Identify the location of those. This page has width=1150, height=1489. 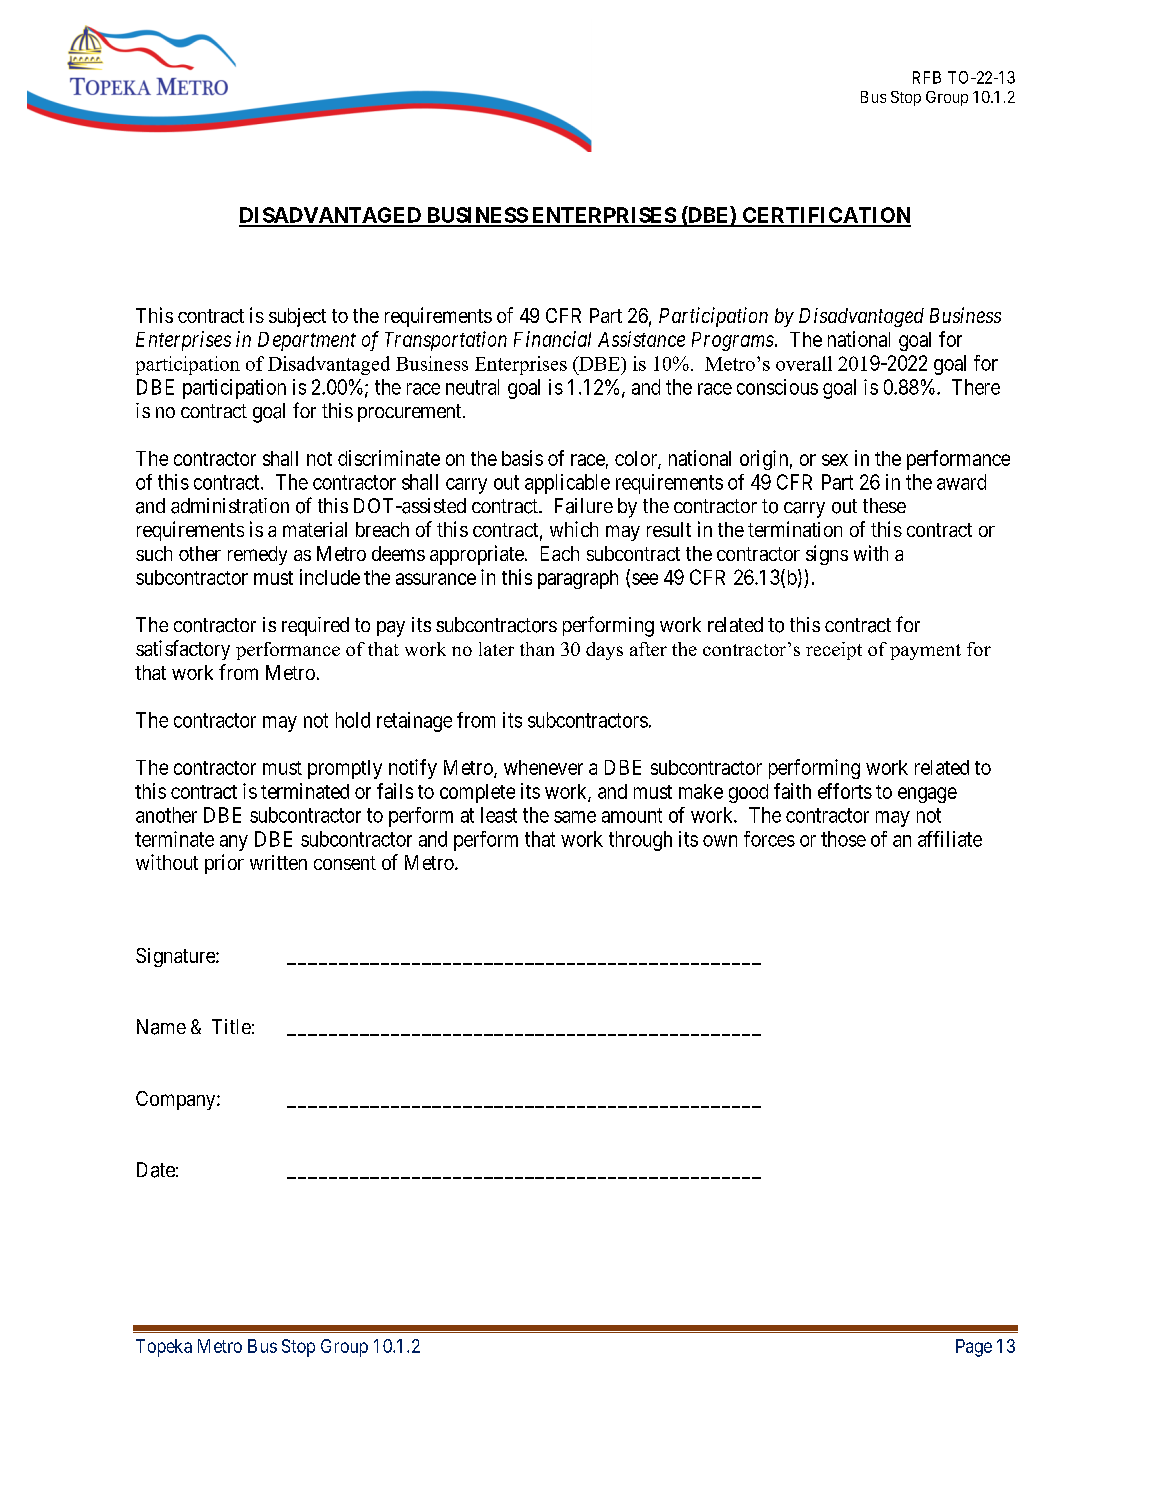
(843, 839).
